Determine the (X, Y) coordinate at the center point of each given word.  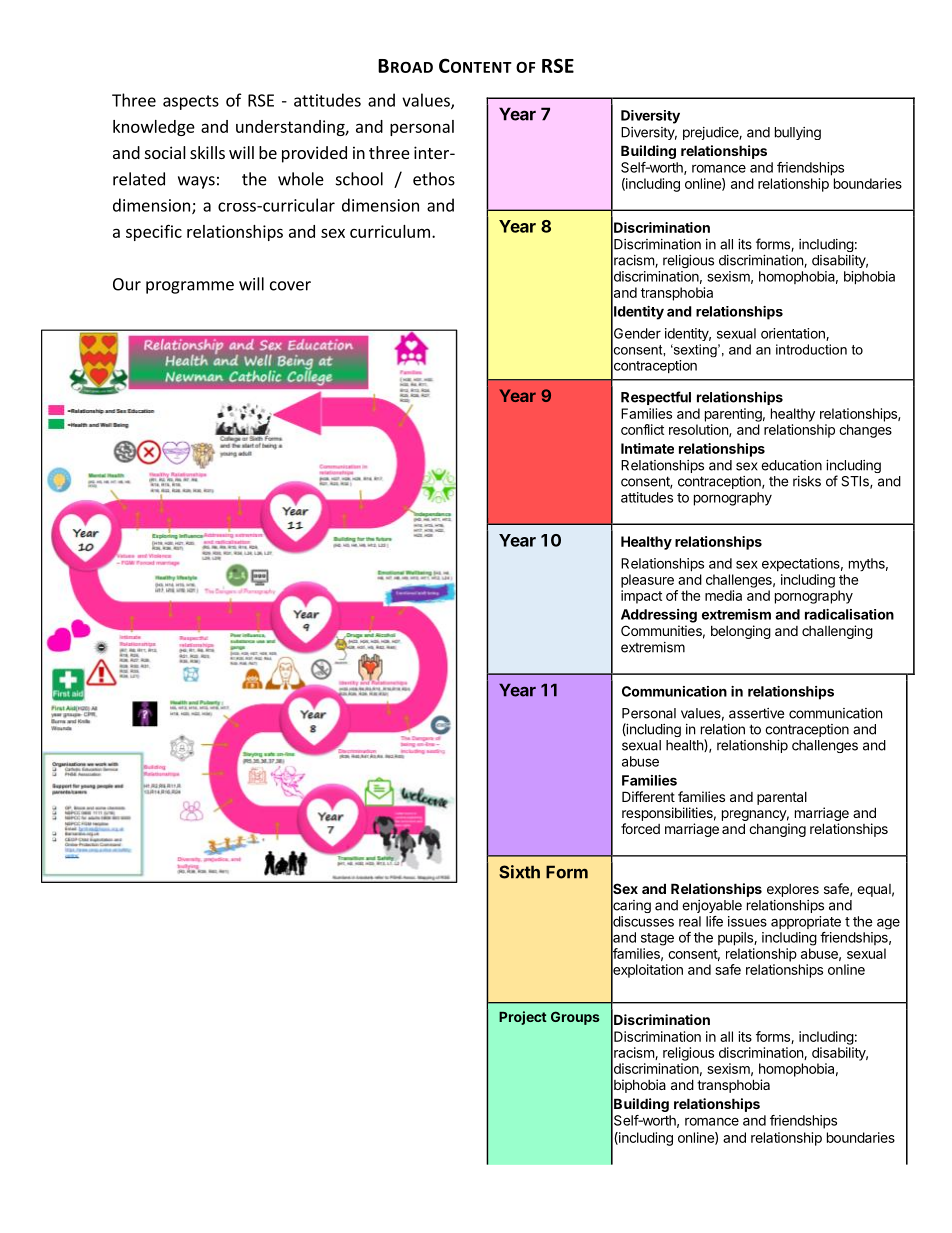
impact (641, 597)
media (723, 595)
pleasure (647, 581)
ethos (434, 179)
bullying (798, 133)
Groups (575, 1018)
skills (207, 152)
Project (523, 1018)
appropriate (806, 922)
